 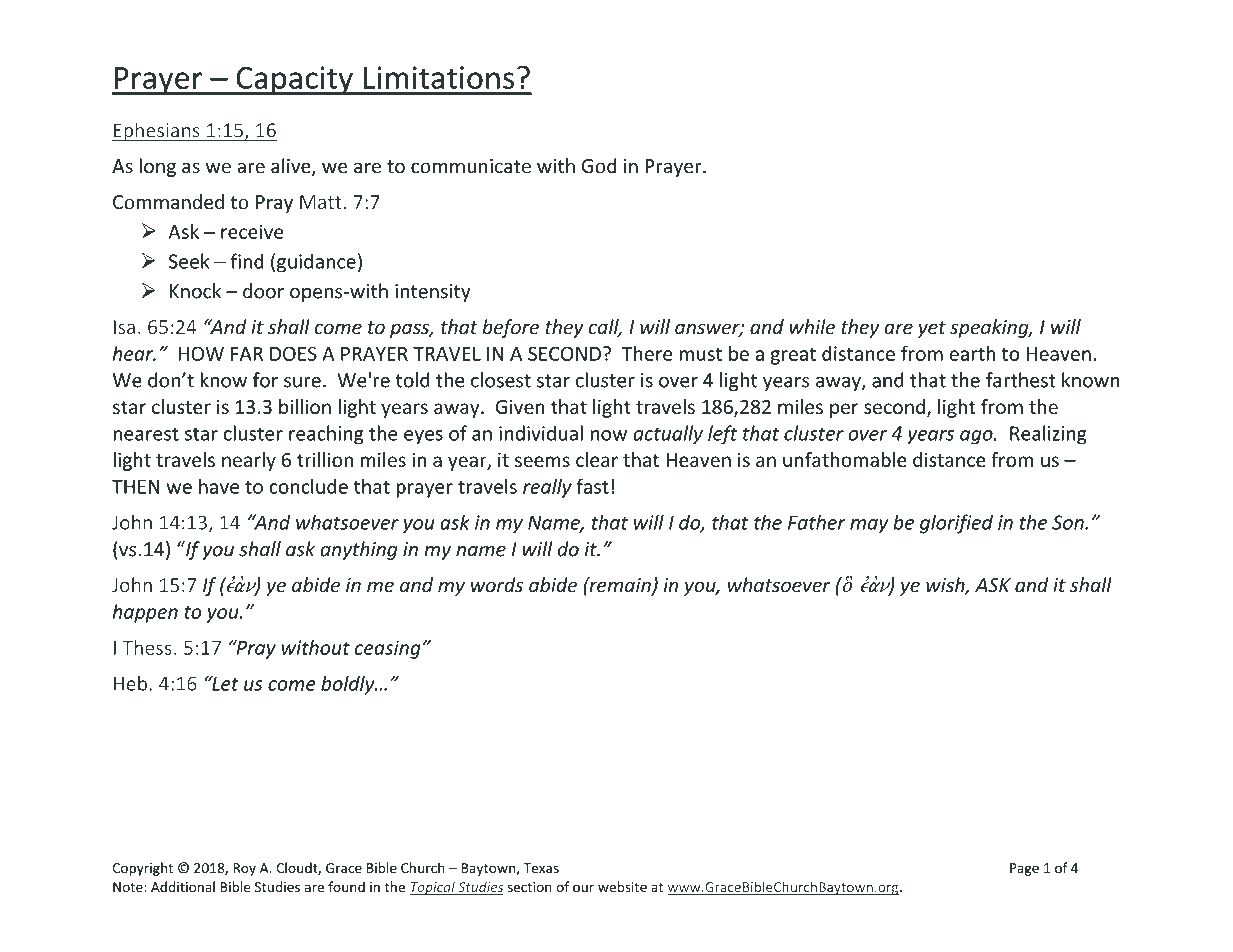 I want to click on God, so click(x=599, y=166).
